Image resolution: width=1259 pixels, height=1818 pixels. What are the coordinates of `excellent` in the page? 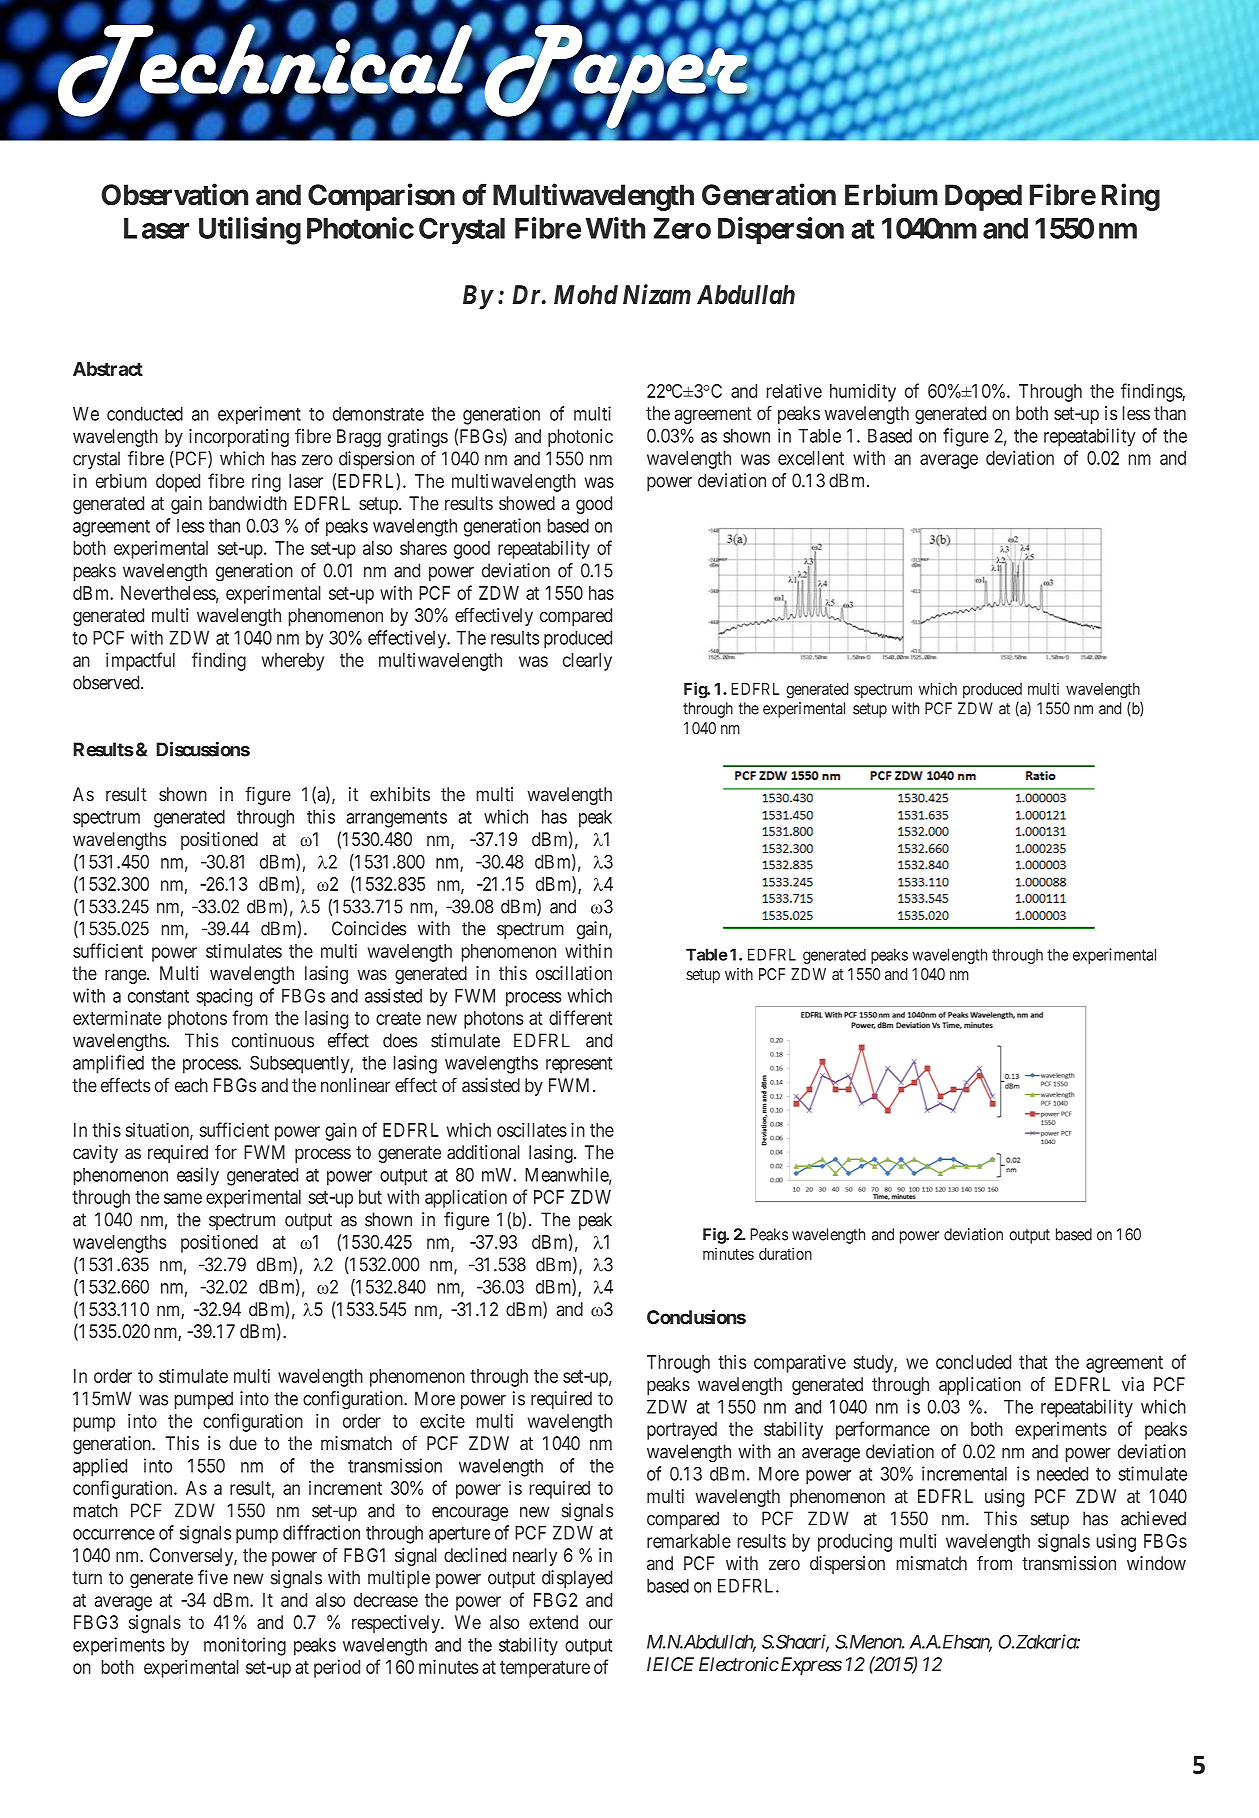 It's located at (811, 458).
